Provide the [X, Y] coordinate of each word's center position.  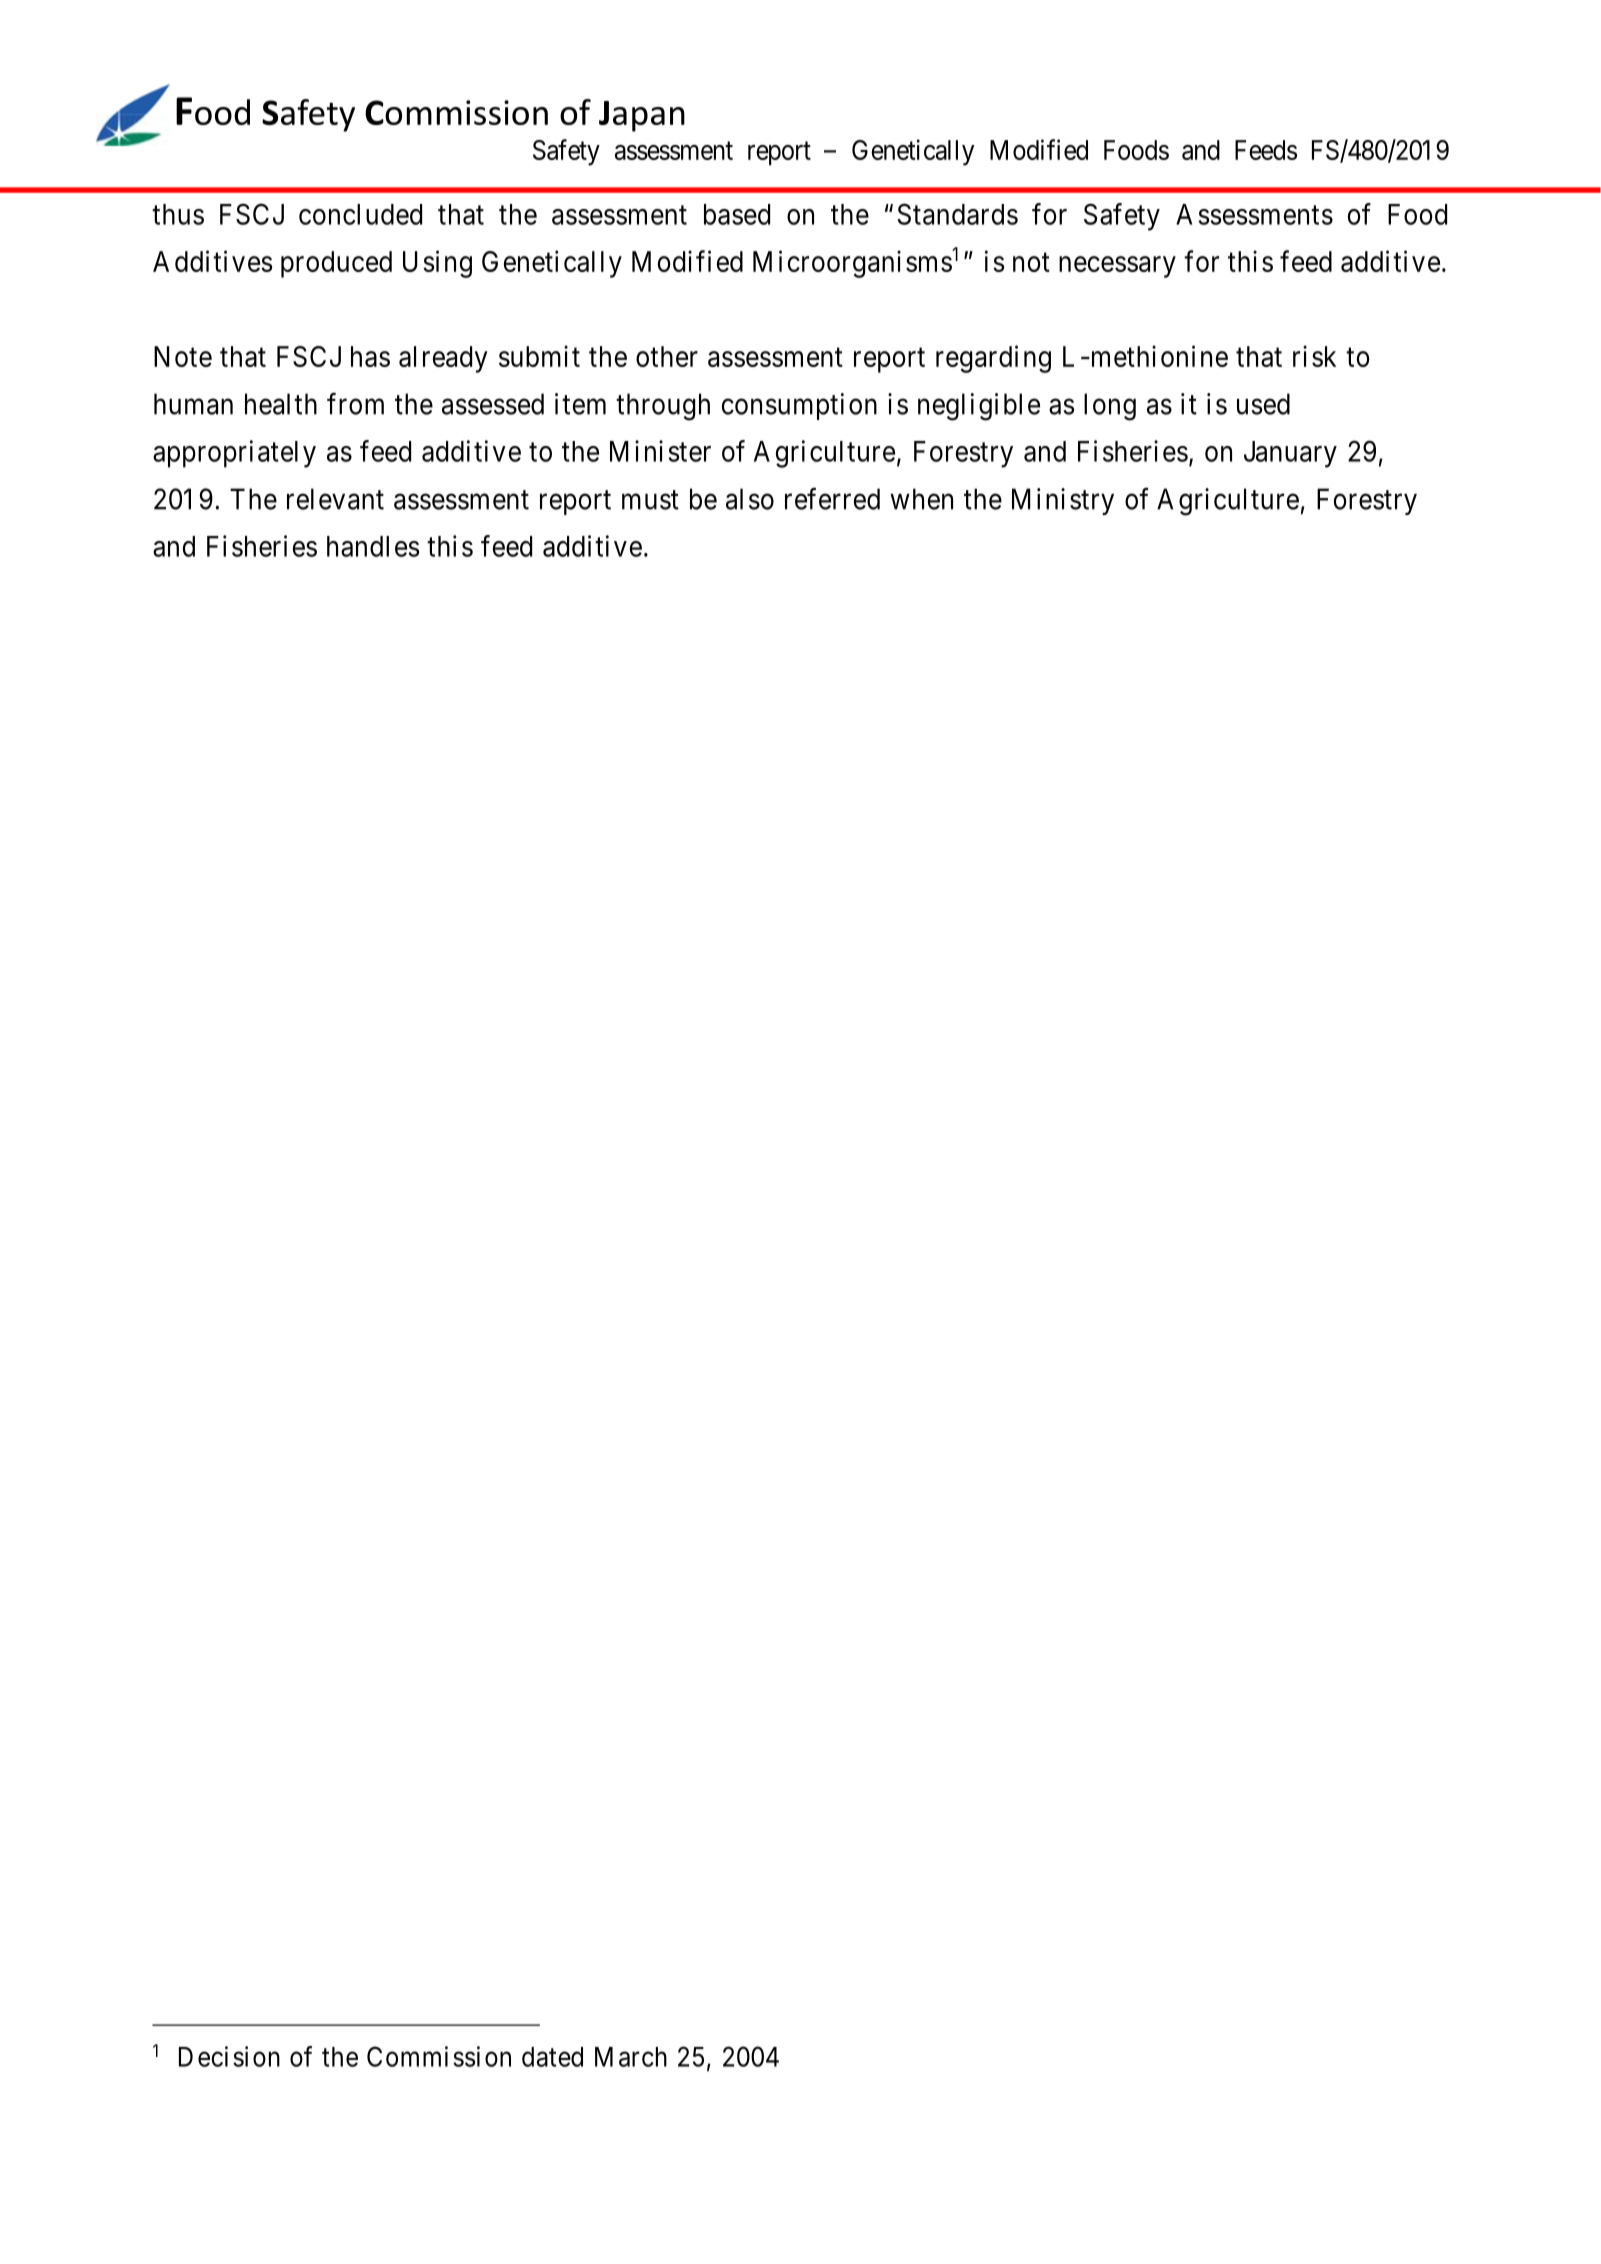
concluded [360, 214]
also [750, 499]
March [631, 2057]
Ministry [1063, 501]
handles [373, 546]
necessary [1117, 267]
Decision [229, 2056]
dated [552, 2057]
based [737, 214]
